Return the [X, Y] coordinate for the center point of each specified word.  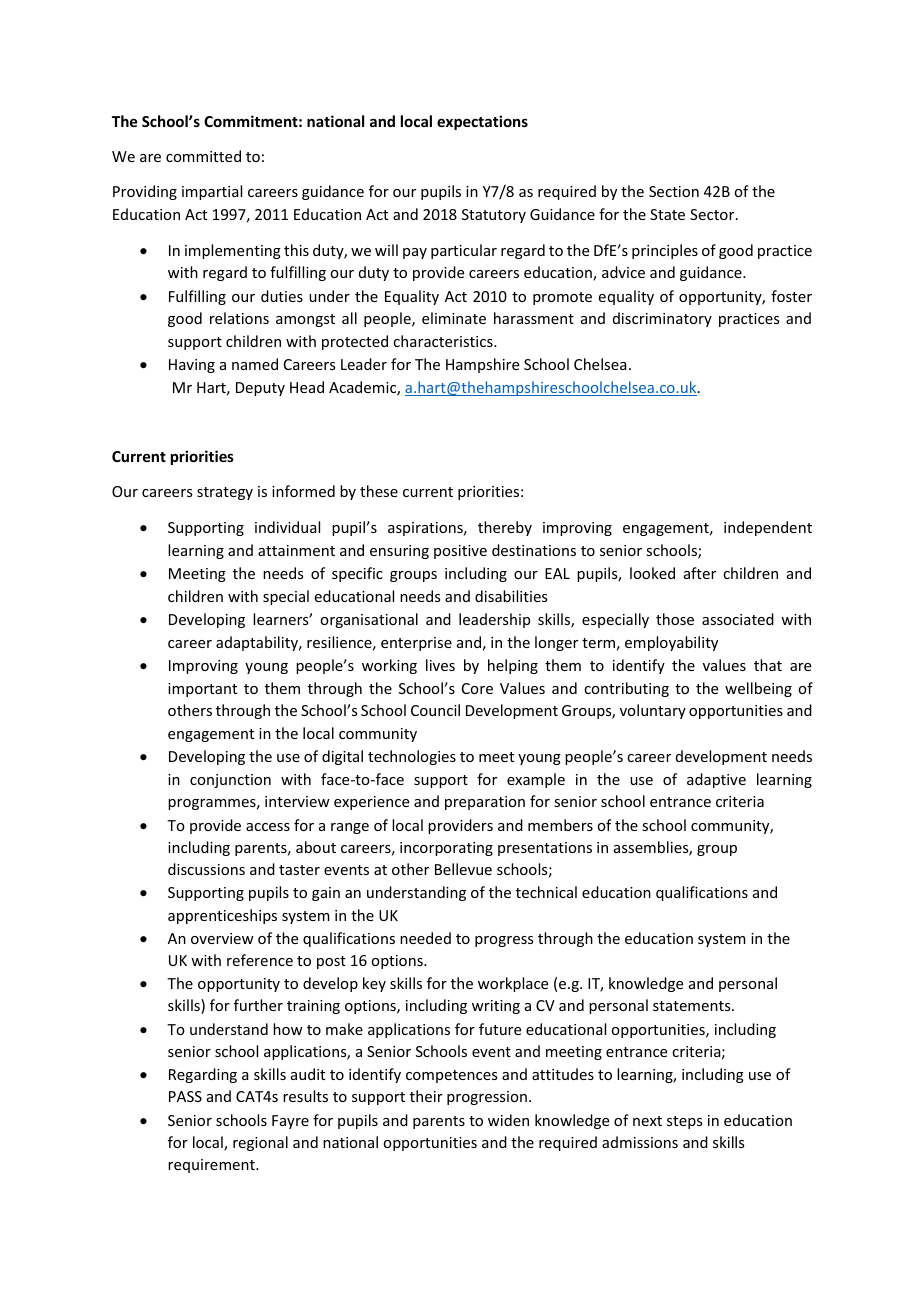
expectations [482, 122]
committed [203, 156]
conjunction [230, 781]
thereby [505, 528]
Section [674, 191]
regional [260, 1143]
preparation [485, 803]
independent [768, 528]
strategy [225, 493]
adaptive [716, 780]
